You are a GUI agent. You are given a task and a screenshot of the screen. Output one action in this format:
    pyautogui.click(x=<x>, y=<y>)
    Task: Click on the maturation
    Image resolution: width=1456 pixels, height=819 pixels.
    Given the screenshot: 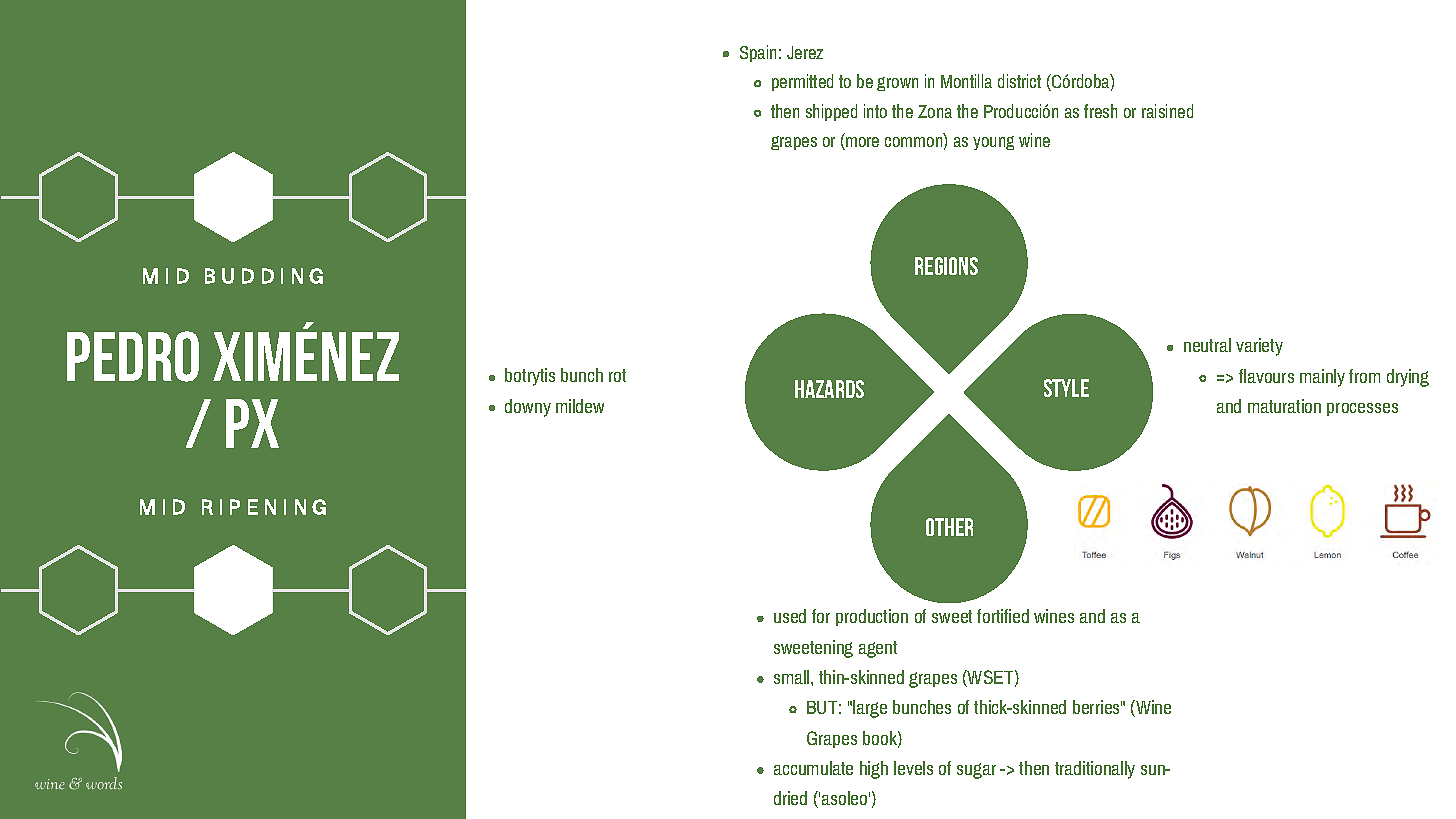 What is the action you would take?
    pyautogui.click(x=1284, y=406)
